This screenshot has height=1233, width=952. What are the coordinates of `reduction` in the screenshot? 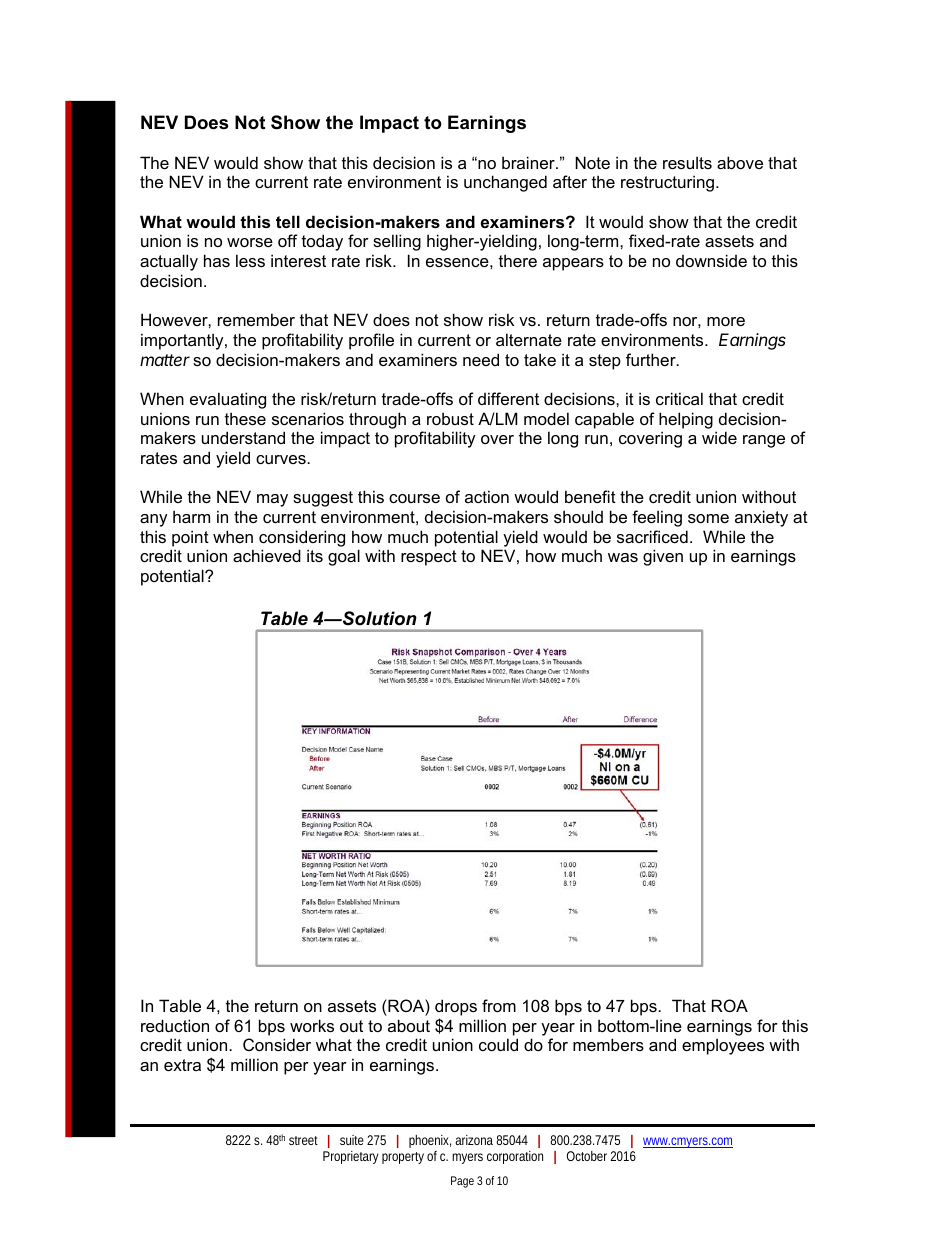 It's located at (175, 1025).
